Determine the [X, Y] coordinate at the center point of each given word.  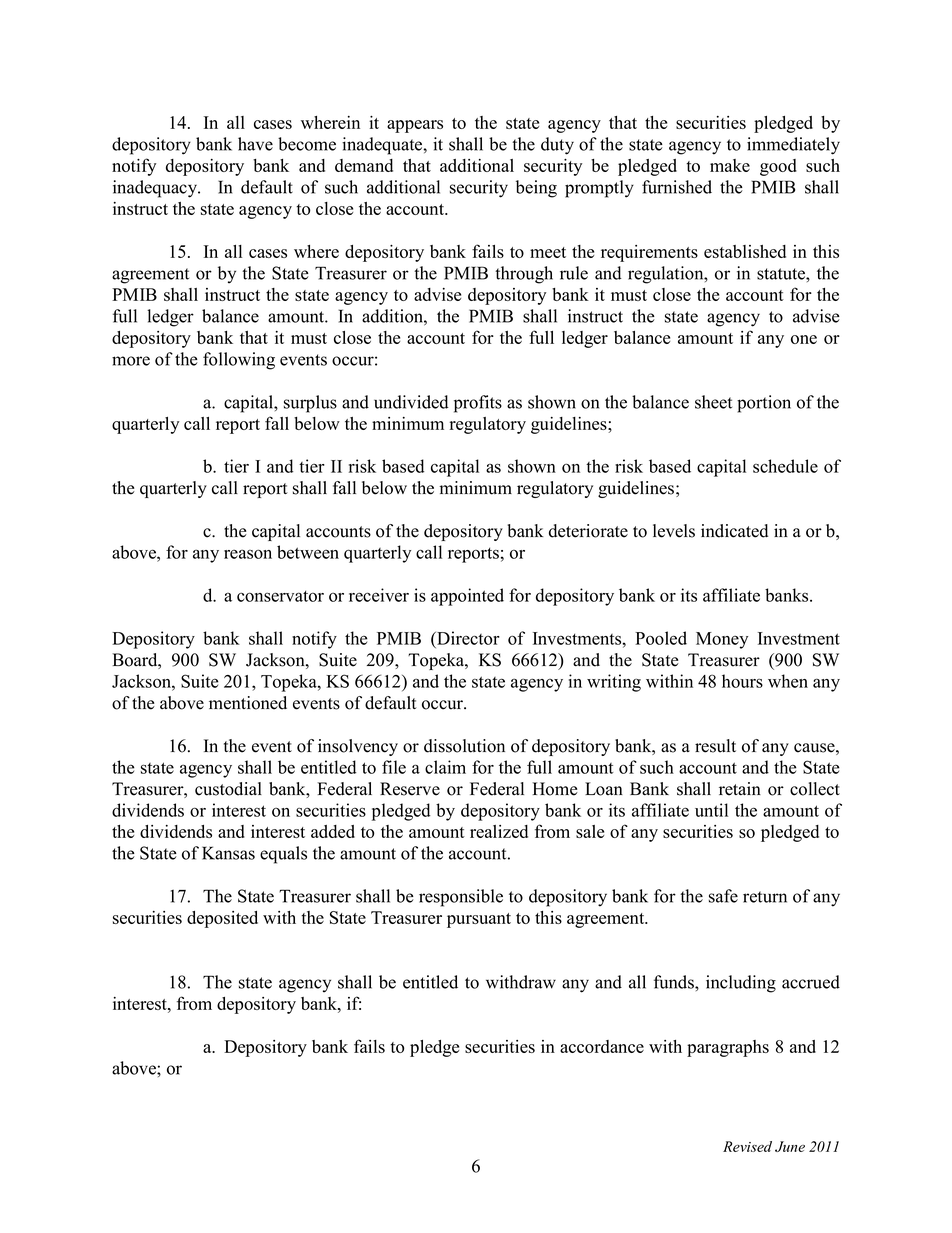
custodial [228, 789]
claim [445, 767]
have [255, 144]
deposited [222, 919]
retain [740, 789]
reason [248, 554]
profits [478, 404]
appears [415, 126]
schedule [785, 466]
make [730, 165]
